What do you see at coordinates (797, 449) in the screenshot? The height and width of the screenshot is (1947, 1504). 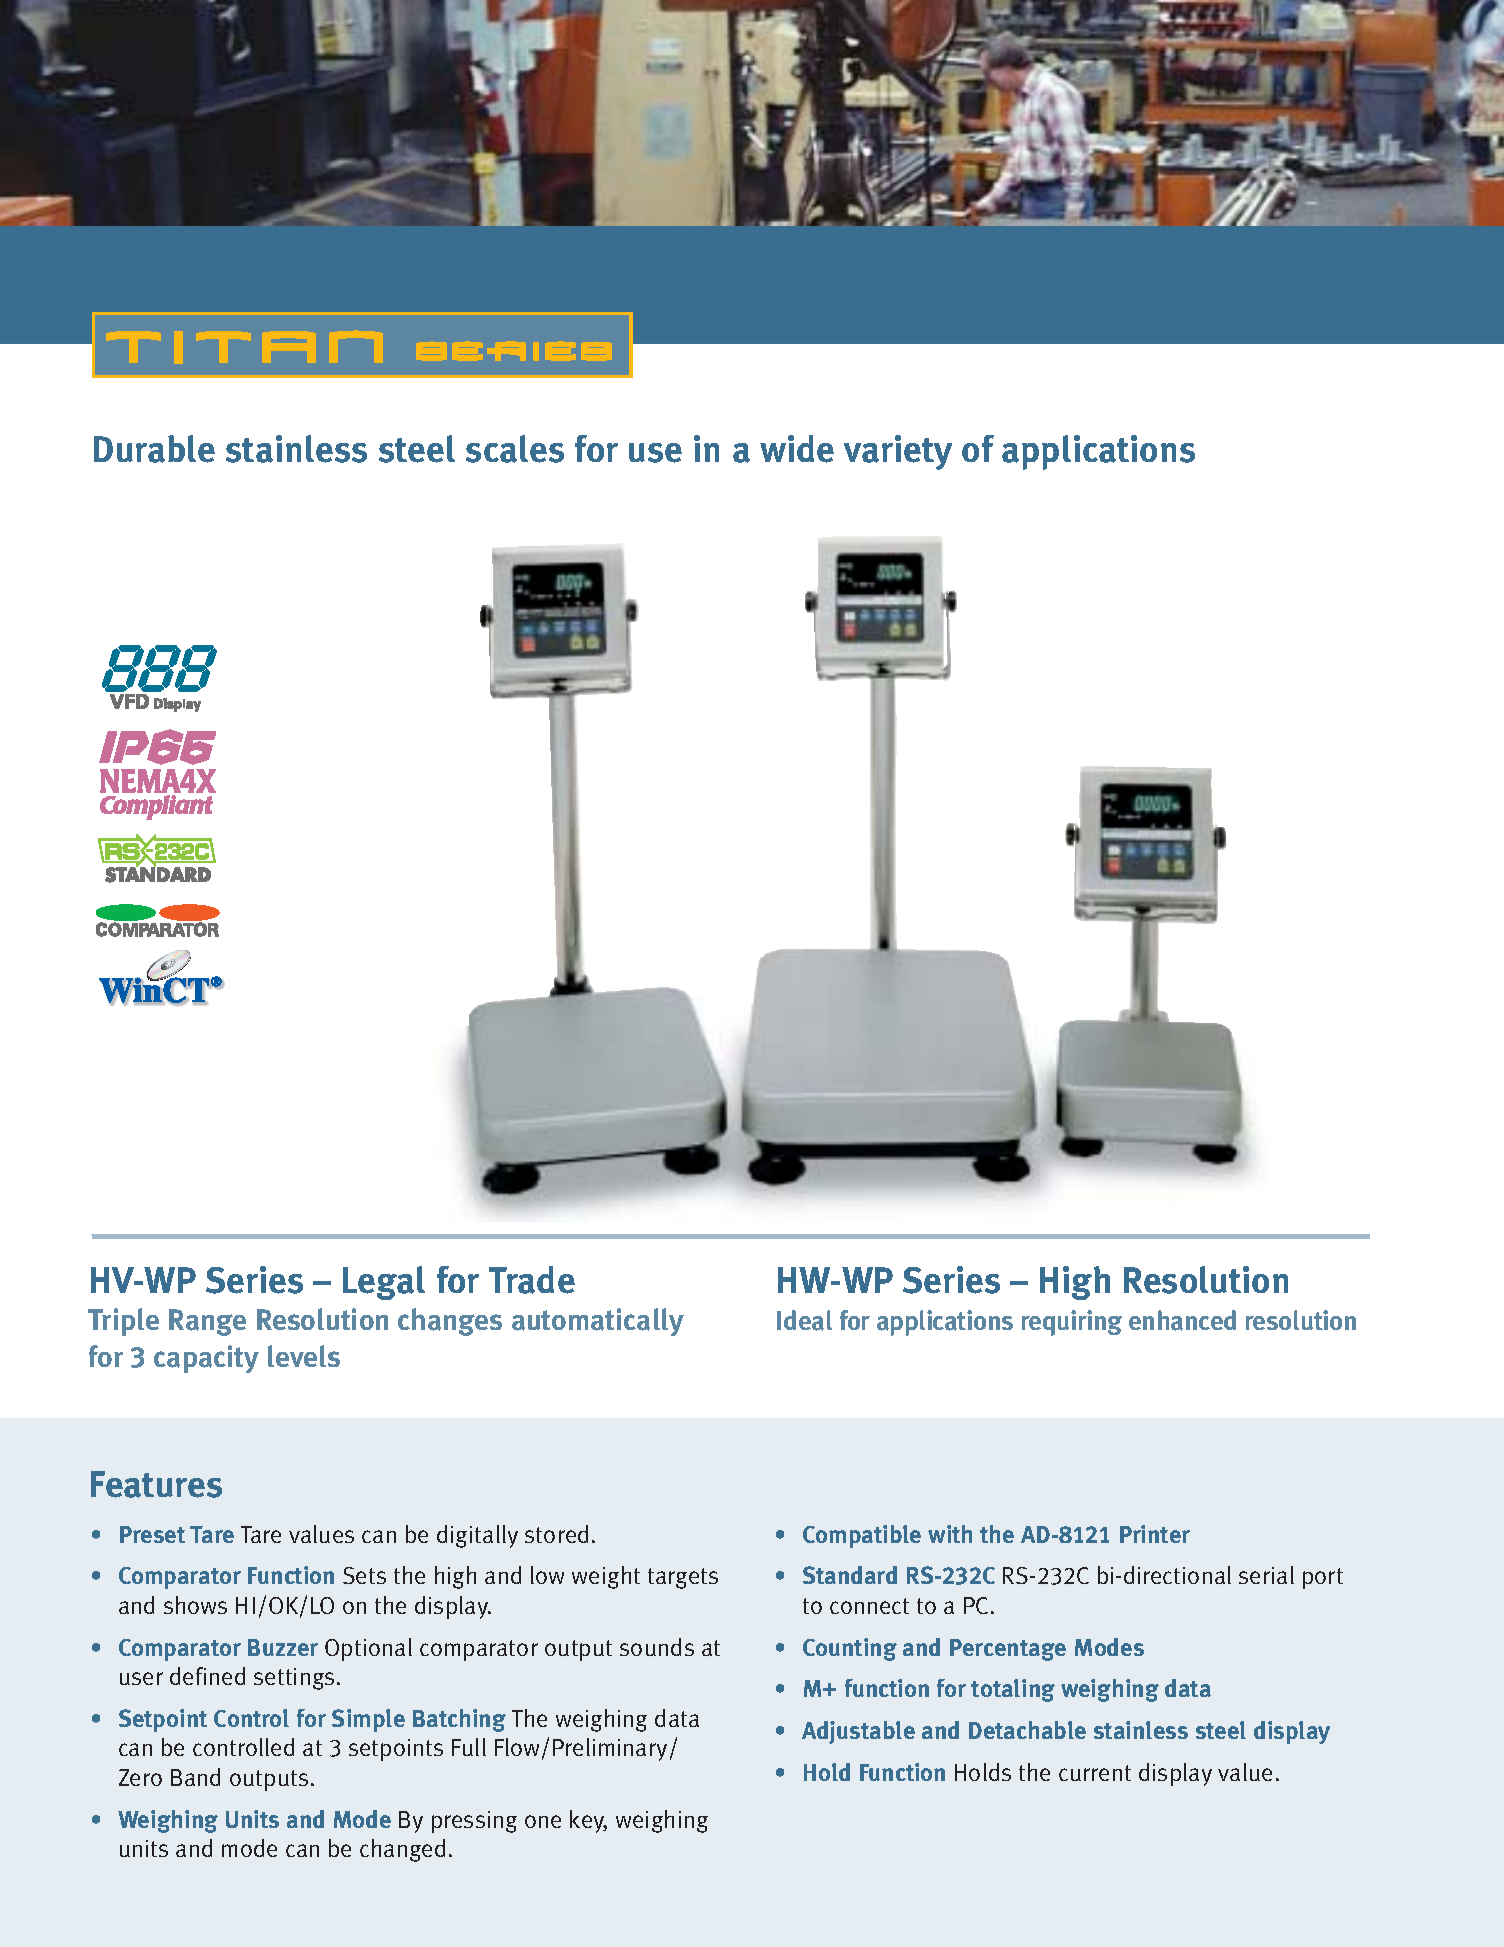 I see `wide` at bounding box center [797, 449].
